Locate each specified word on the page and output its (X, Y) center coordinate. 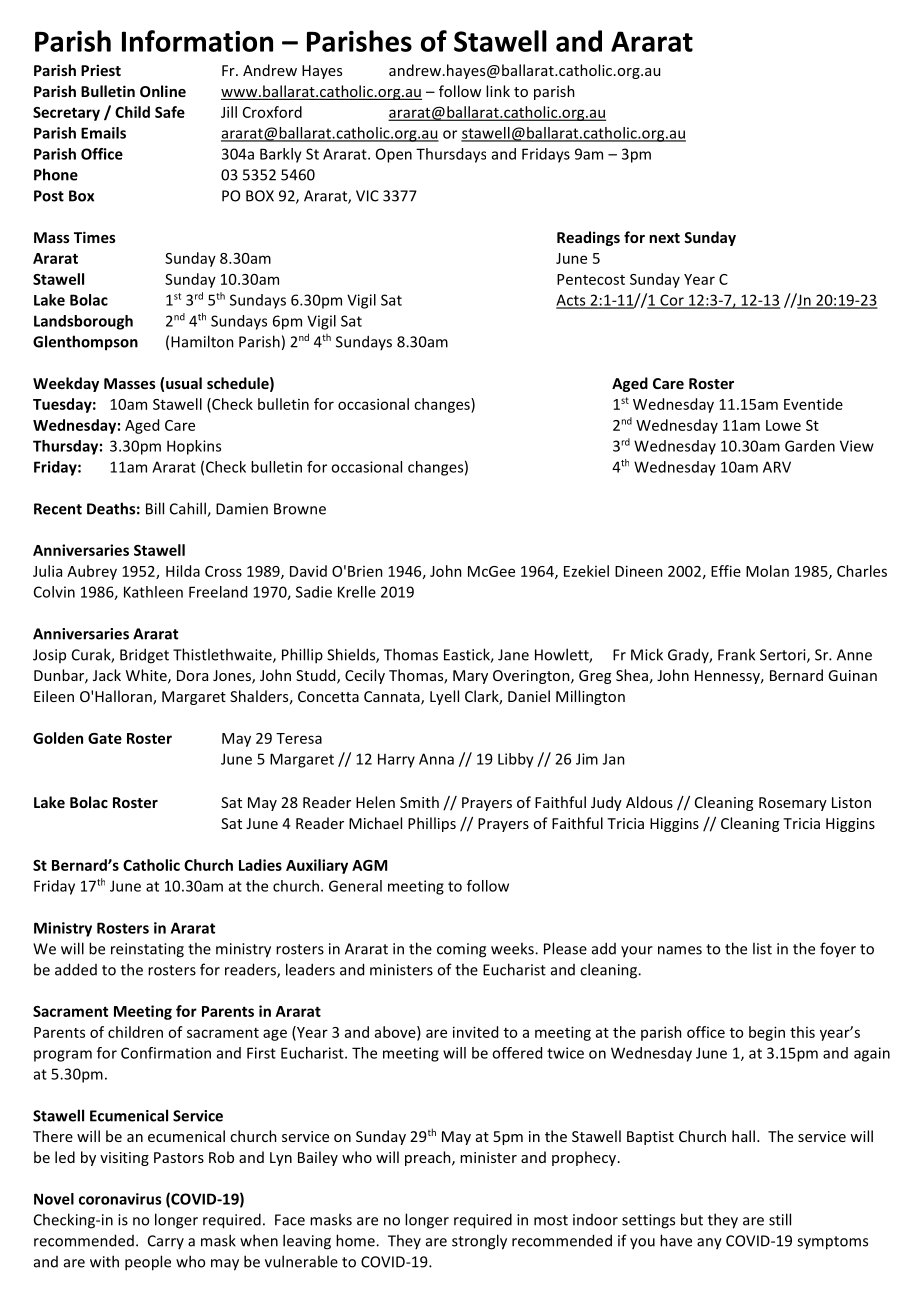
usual (184, 383)
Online (163, 91)
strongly (479, 1242)
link (498, 91)
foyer (838, 950)
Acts (572, 301)
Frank (736, 654)
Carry (166, 1242)
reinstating (147, 950)
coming (461, 950)
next (664, 238)
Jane (513, 655)
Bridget (144, 656)
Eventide (813, 404)
